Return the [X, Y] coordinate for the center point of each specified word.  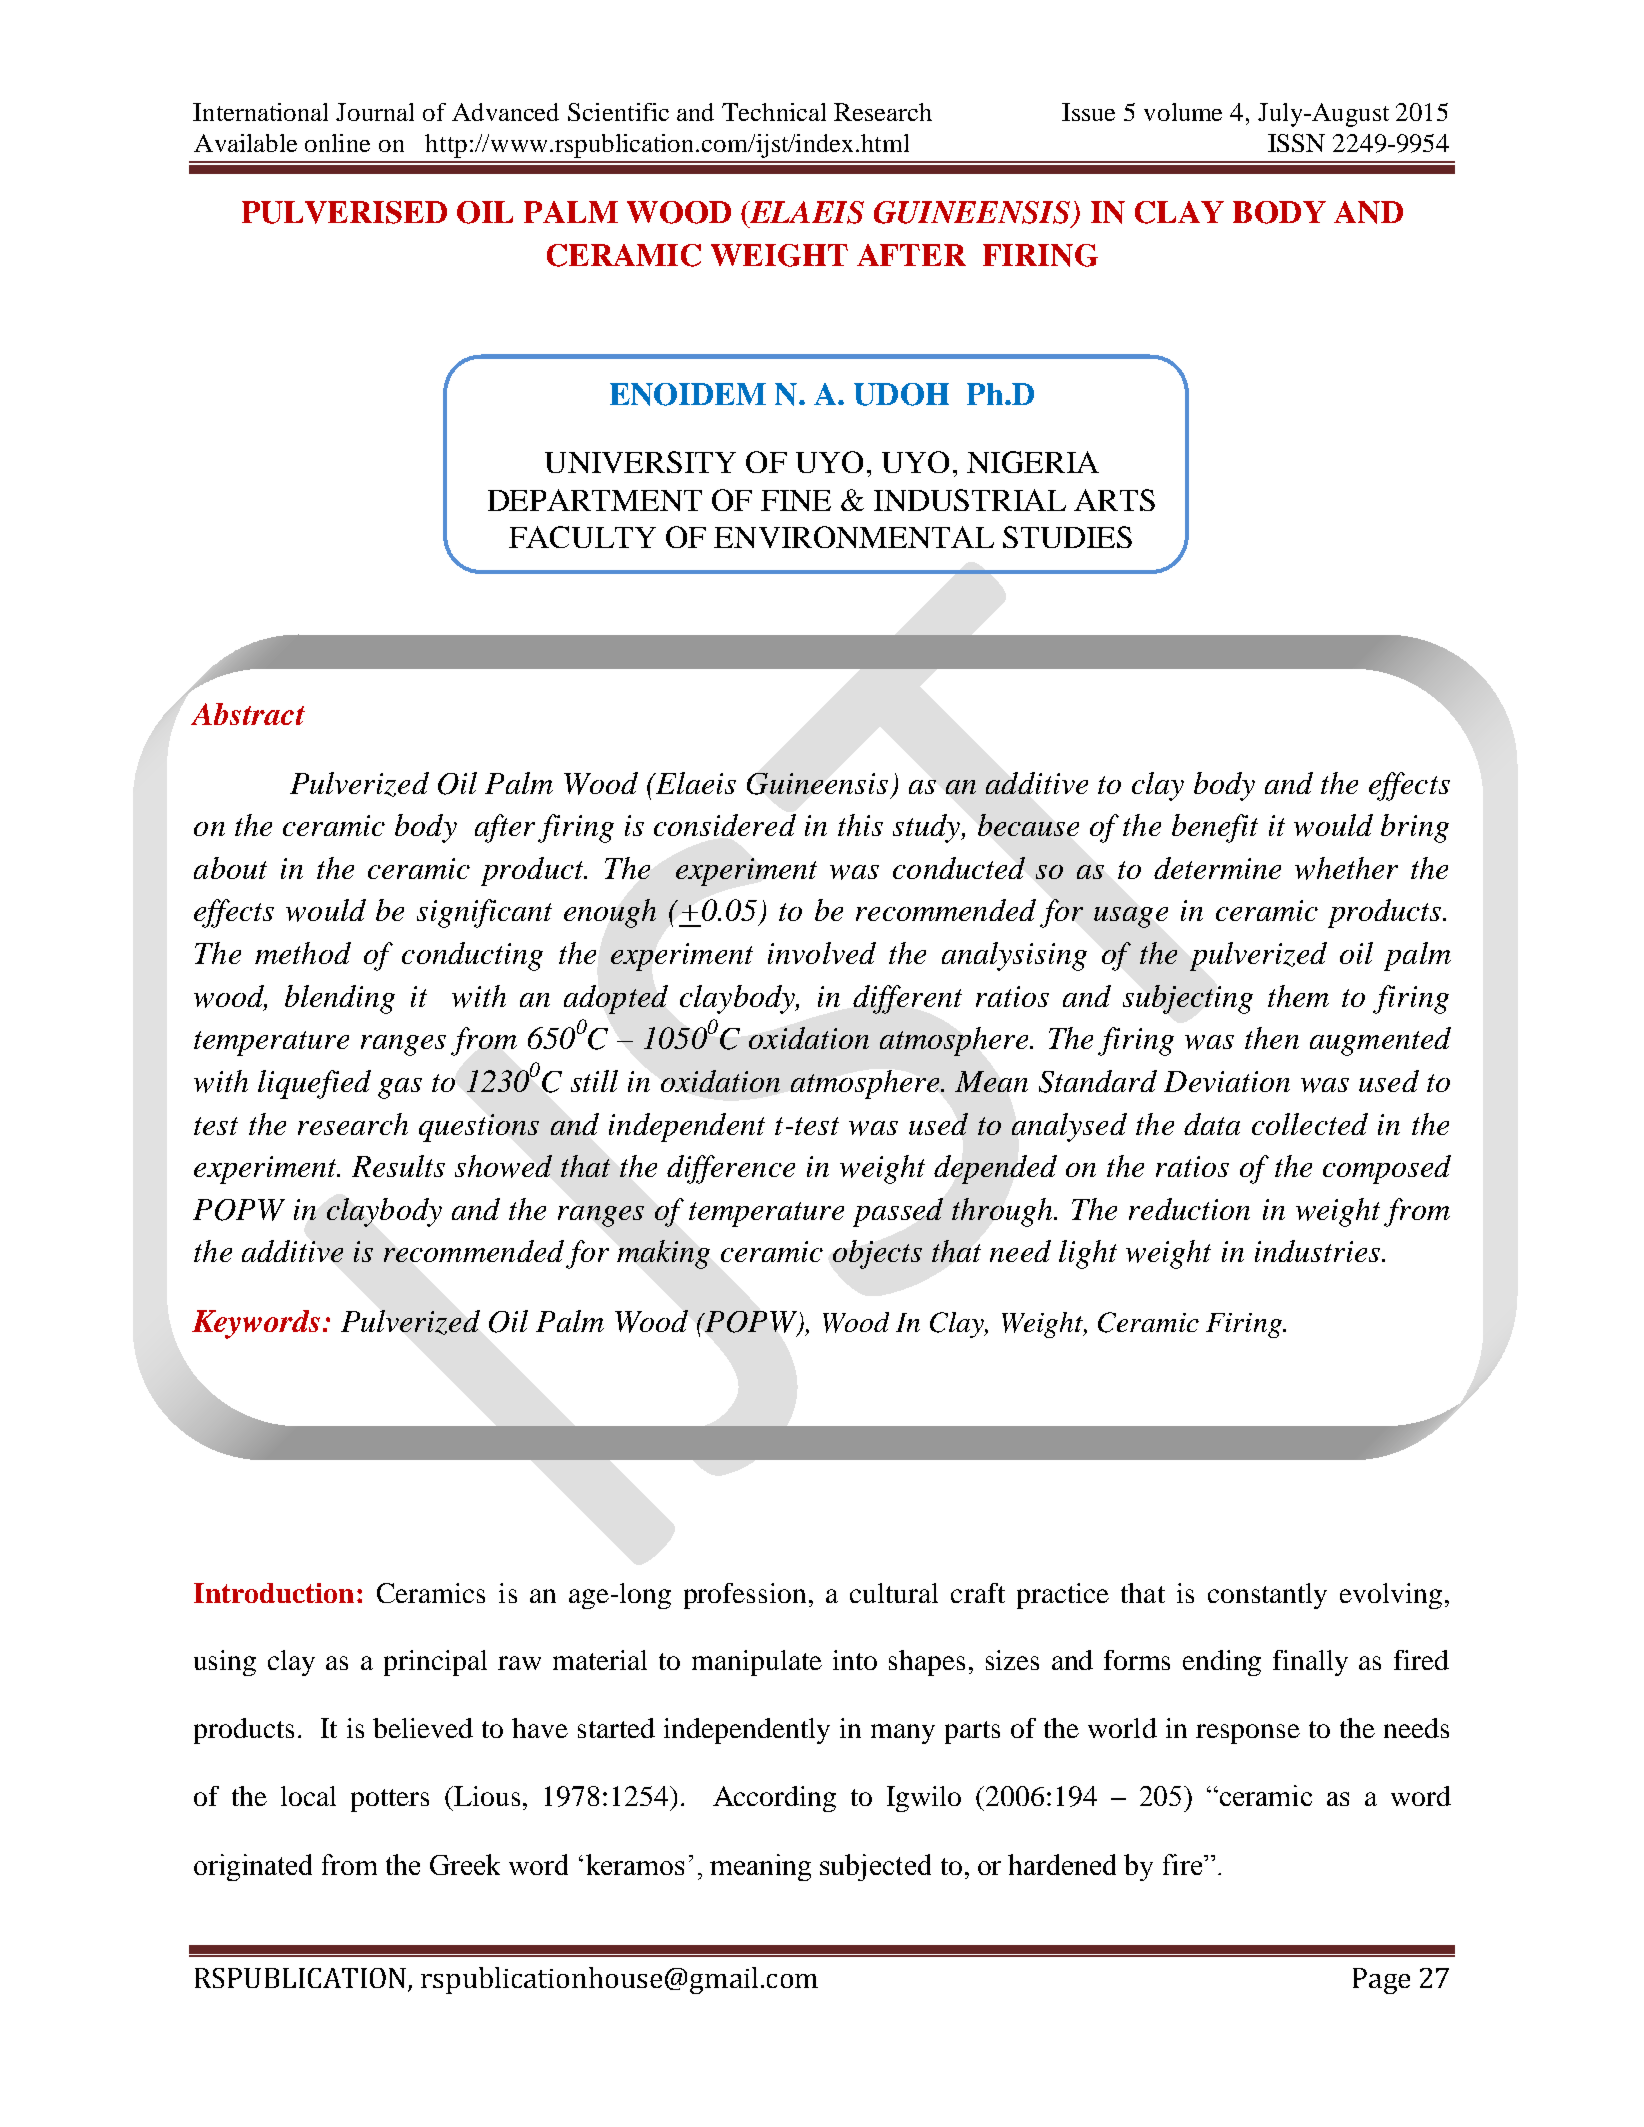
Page [1381, 1981]
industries [1317, 1251]
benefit [1215, 828]
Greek [465, 1864]
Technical [774, 112]
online [337, 143]
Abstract [248, 714]
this [860, 825]
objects [877, 1254]
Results [398, 1166]
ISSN [1296, 143]
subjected [875, 1867]
